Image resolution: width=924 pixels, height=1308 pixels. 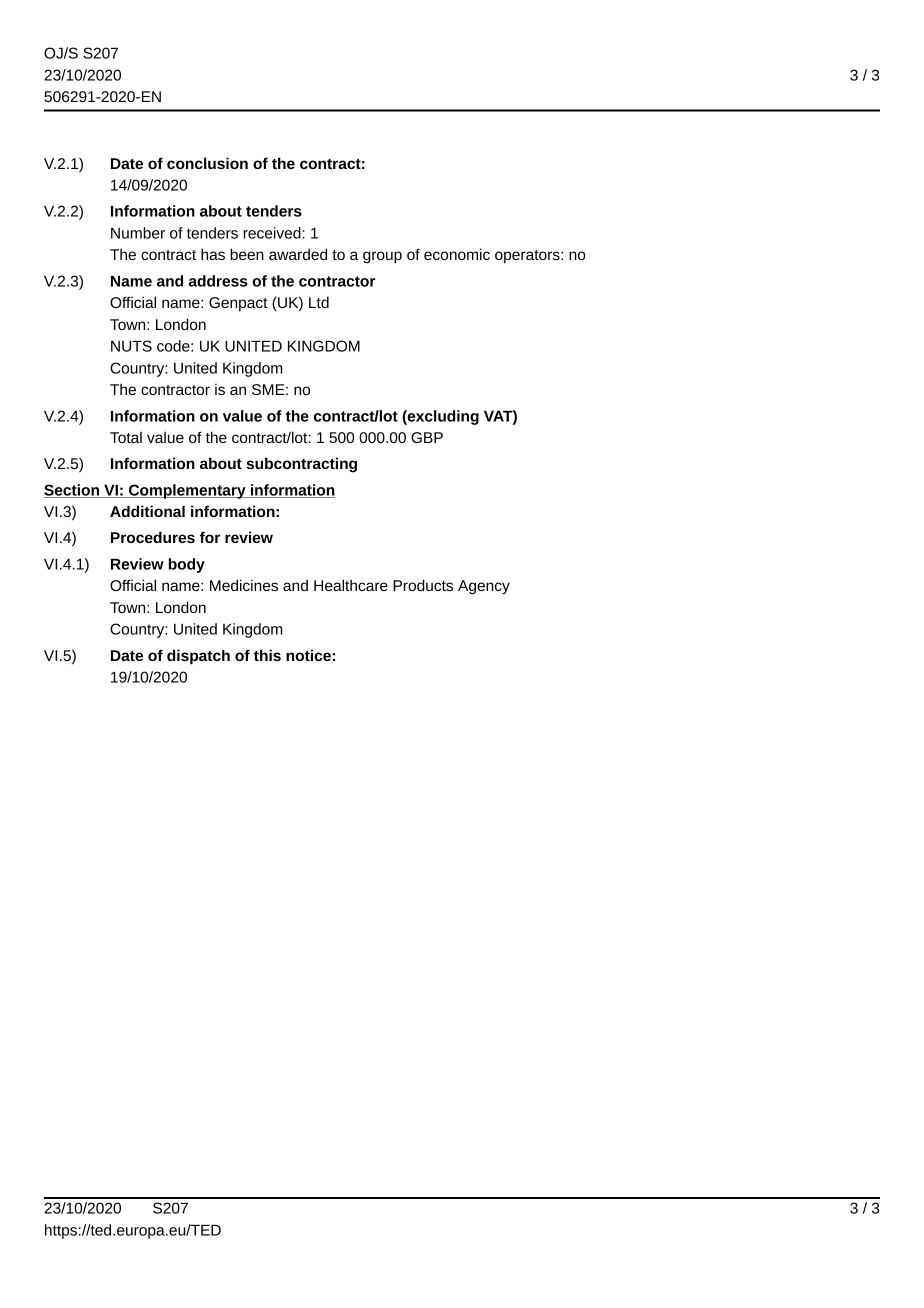 I want to click on dispatch, so click(x=198, y=657).
